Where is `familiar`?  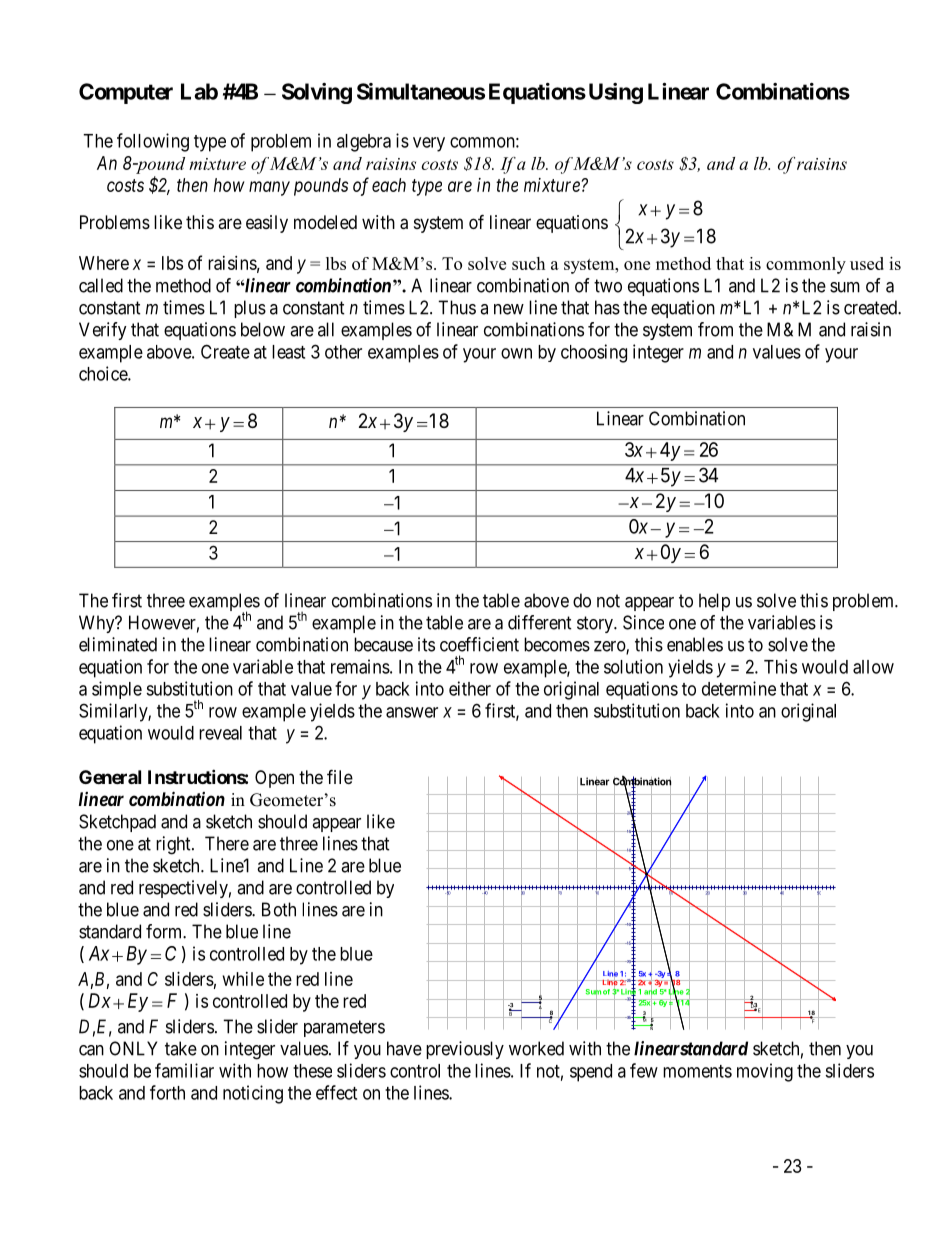 familiar is located at coordinates (184, 1070).
